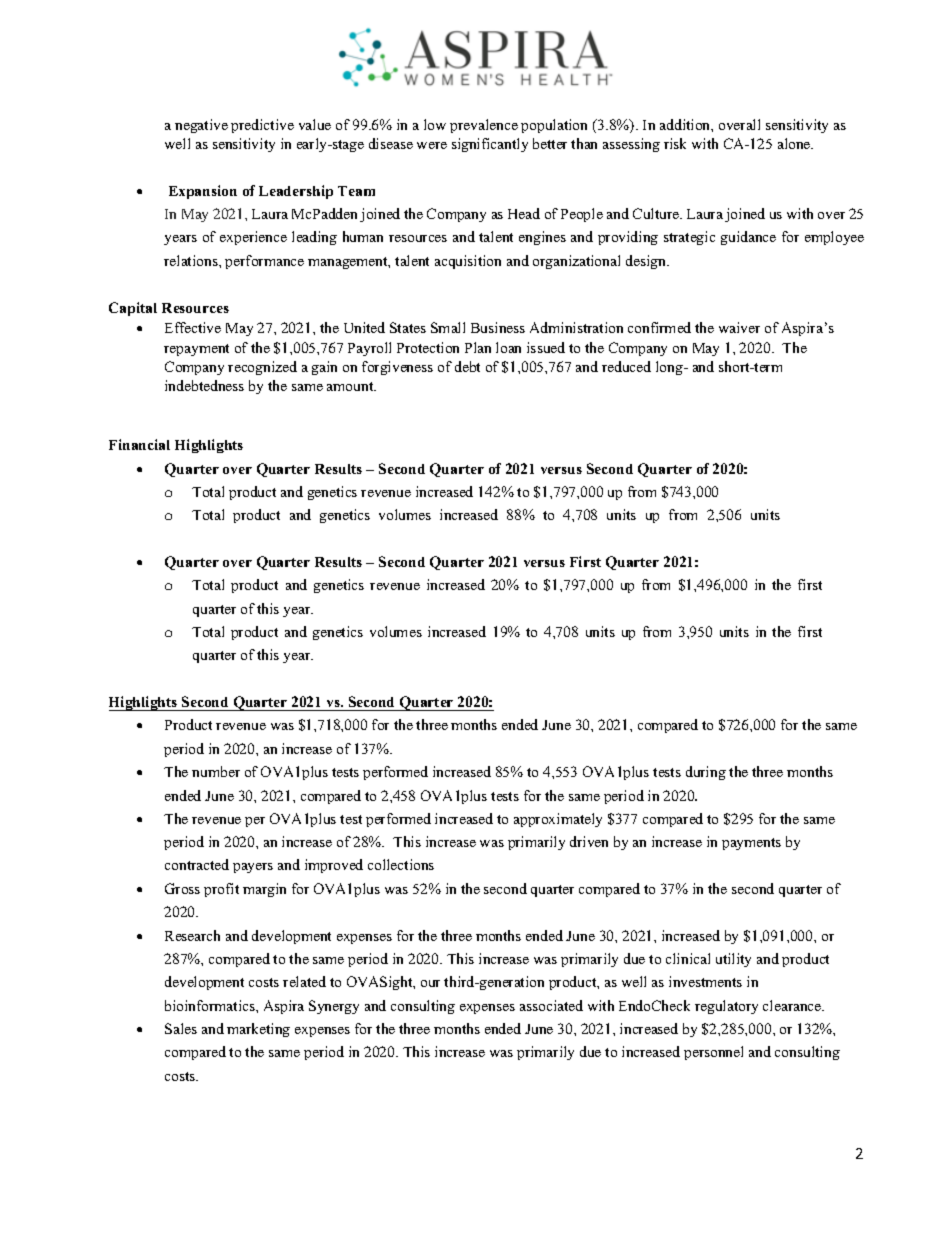 This document has width=952, height=1233. I want to click on significantly, so click(490, 145).
